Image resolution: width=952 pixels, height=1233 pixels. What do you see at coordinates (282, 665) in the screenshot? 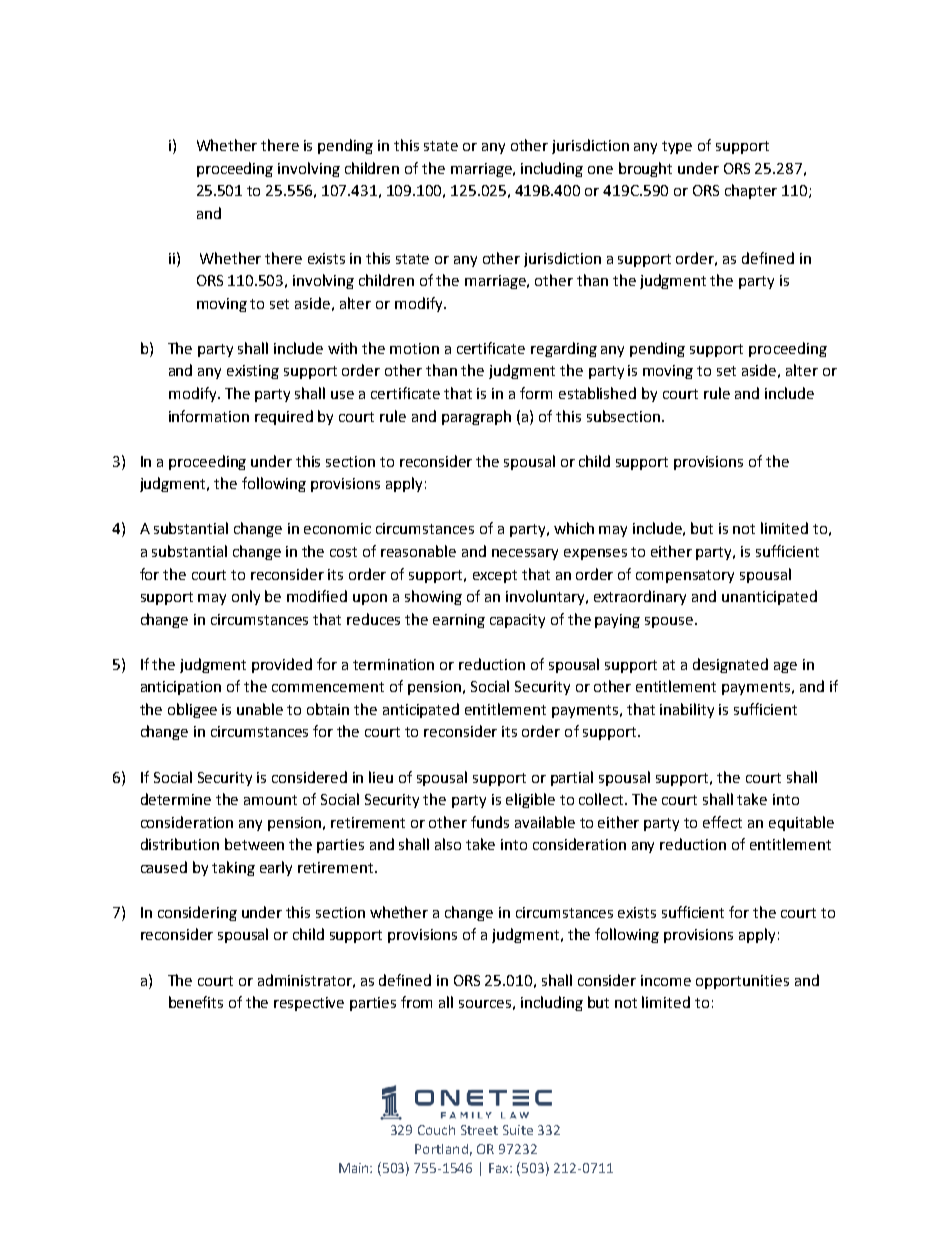
I see `provided` at bounding box center [282, 665].
